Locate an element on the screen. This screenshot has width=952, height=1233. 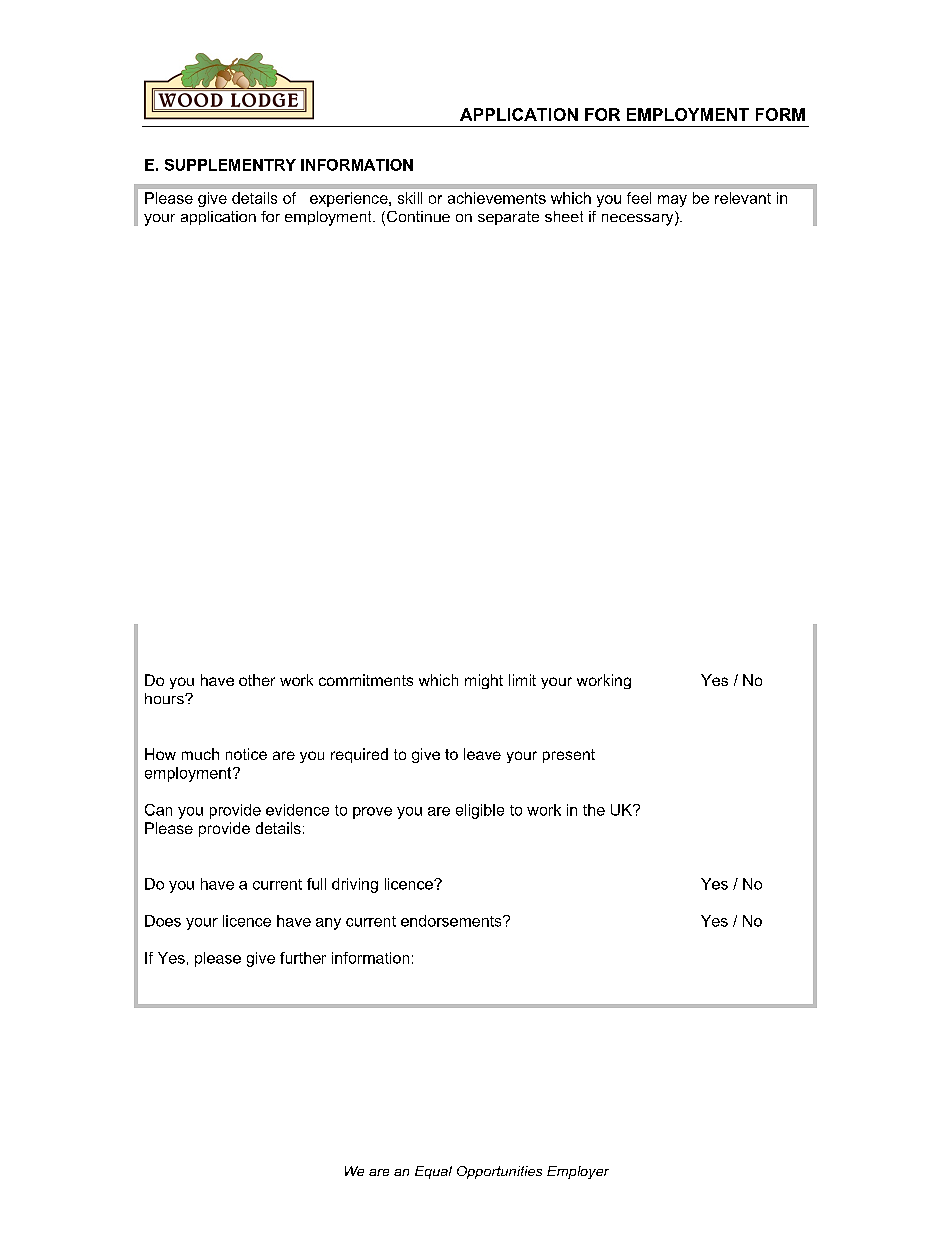
Does is located at coordinates (163, 921).
